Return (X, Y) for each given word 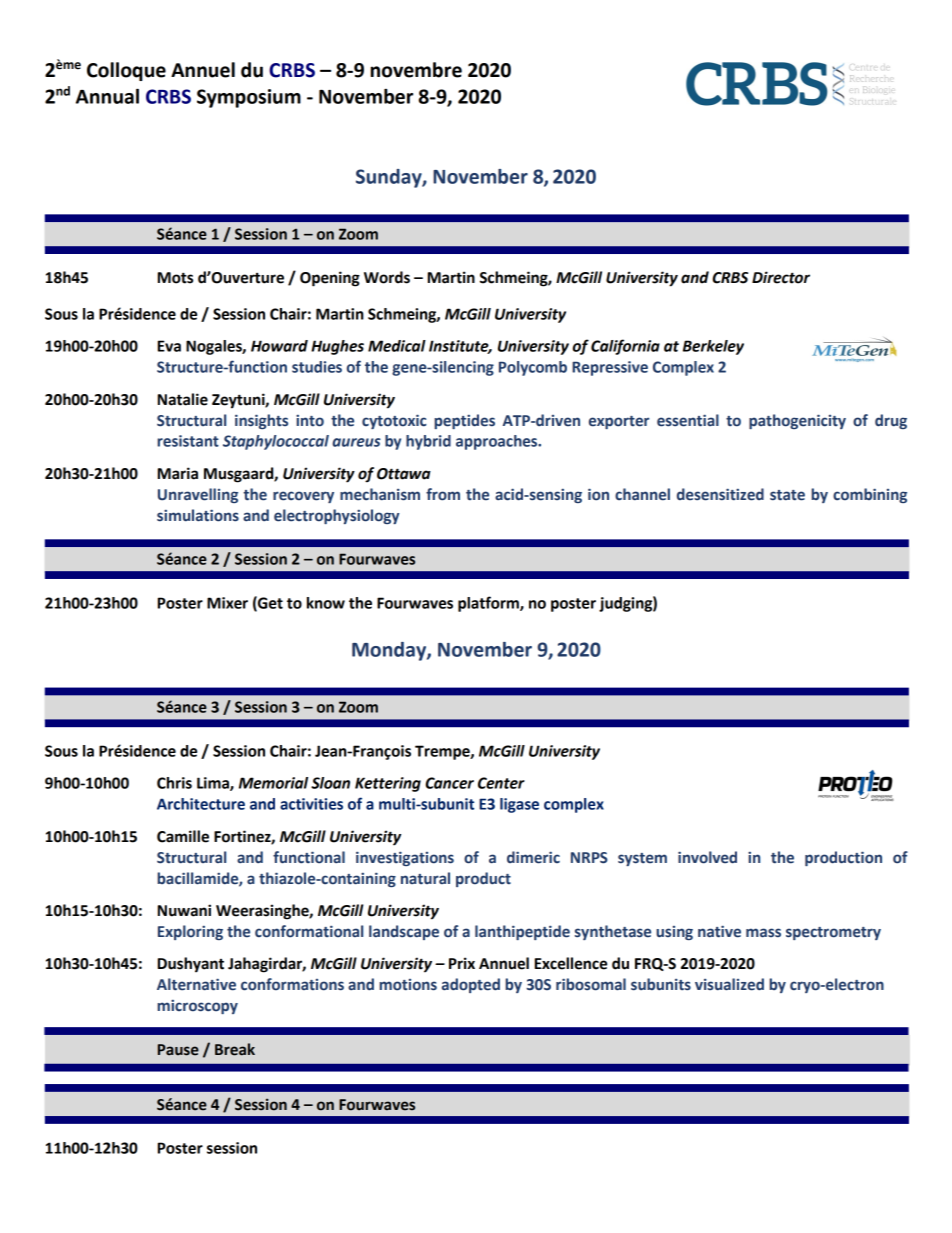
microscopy (197, 1006)
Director (781, 277)
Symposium (249, 98)
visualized (729, 984)
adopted (471, 985)
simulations (198, 515)
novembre (416, 70)
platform (489, 604)
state (787, 495)
